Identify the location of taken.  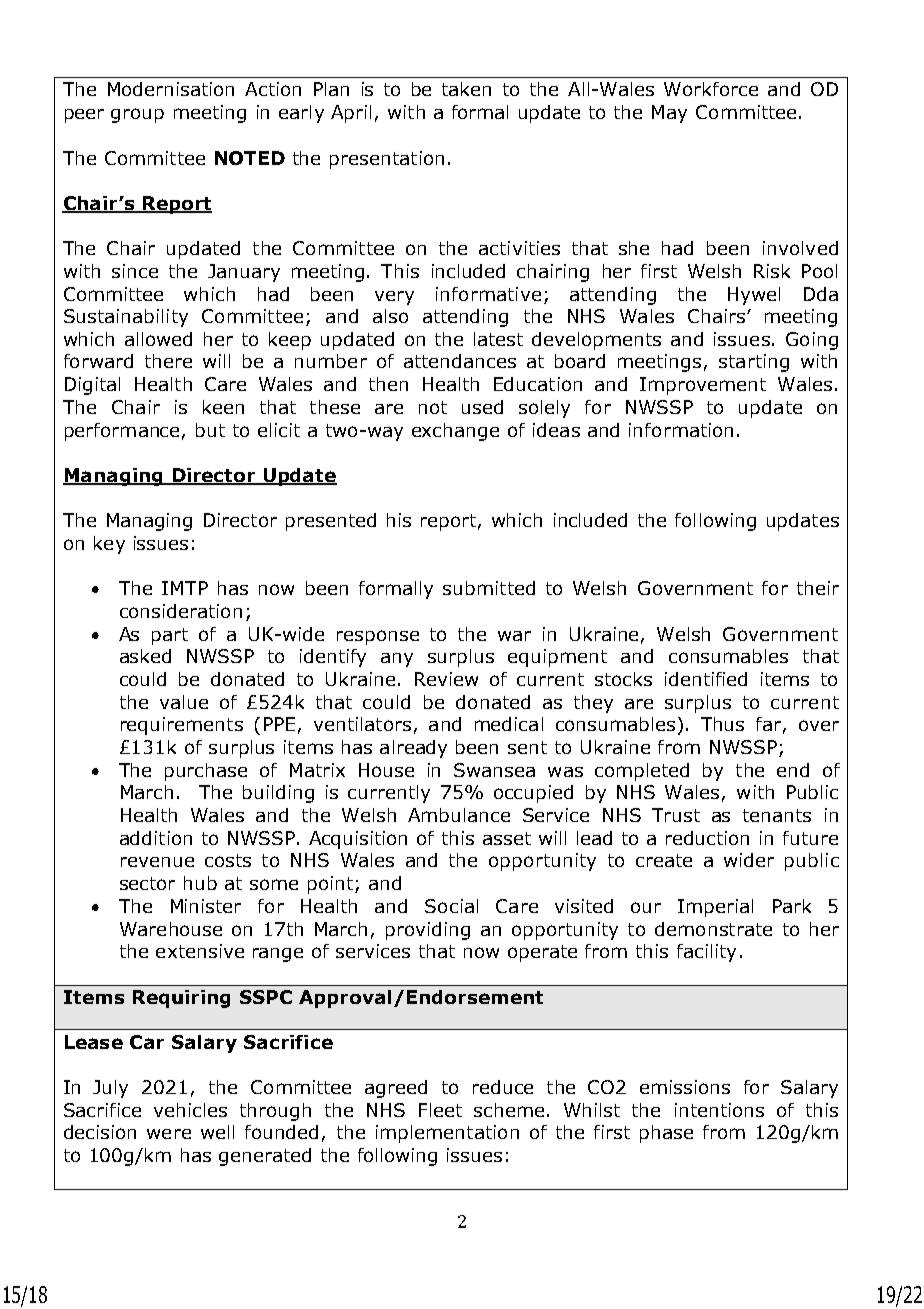
(466, 89).
